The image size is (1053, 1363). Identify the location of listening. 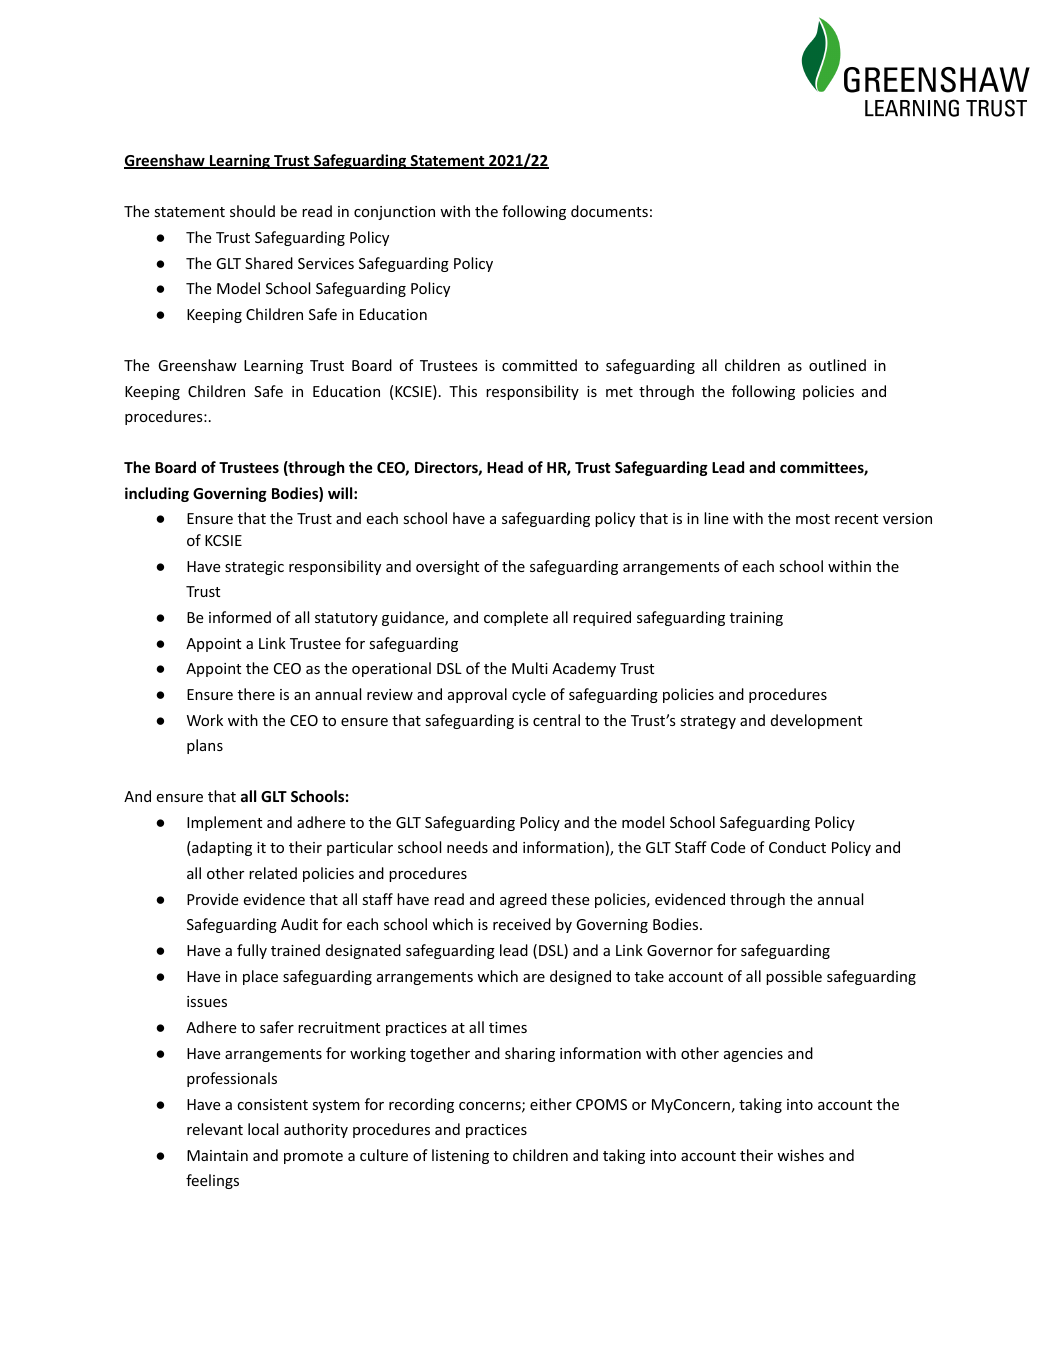
(460, 1156).
